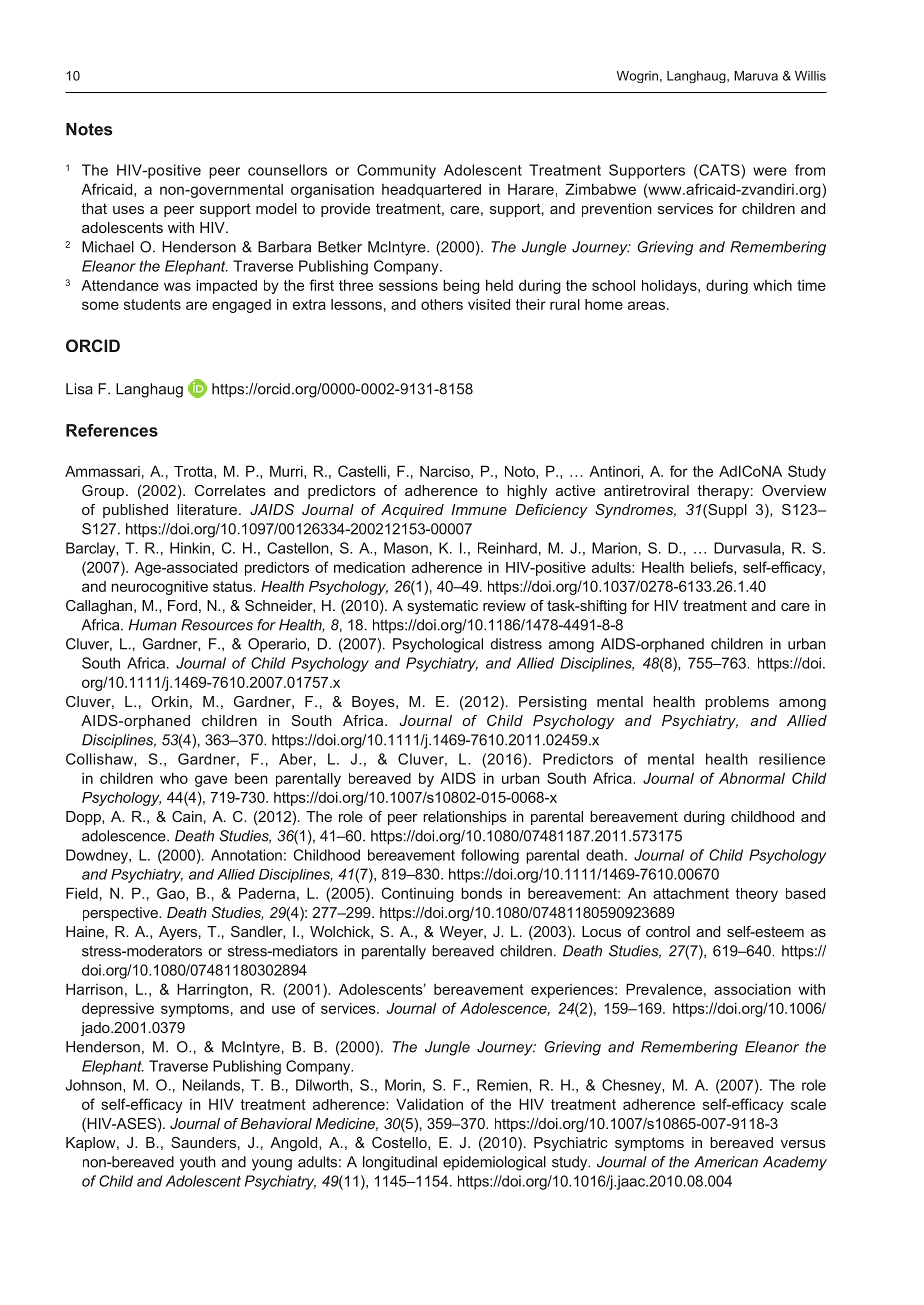  What do you see at coordinates (737, 703) in the image?
I see `problems` at bounding box center [737, 703].
